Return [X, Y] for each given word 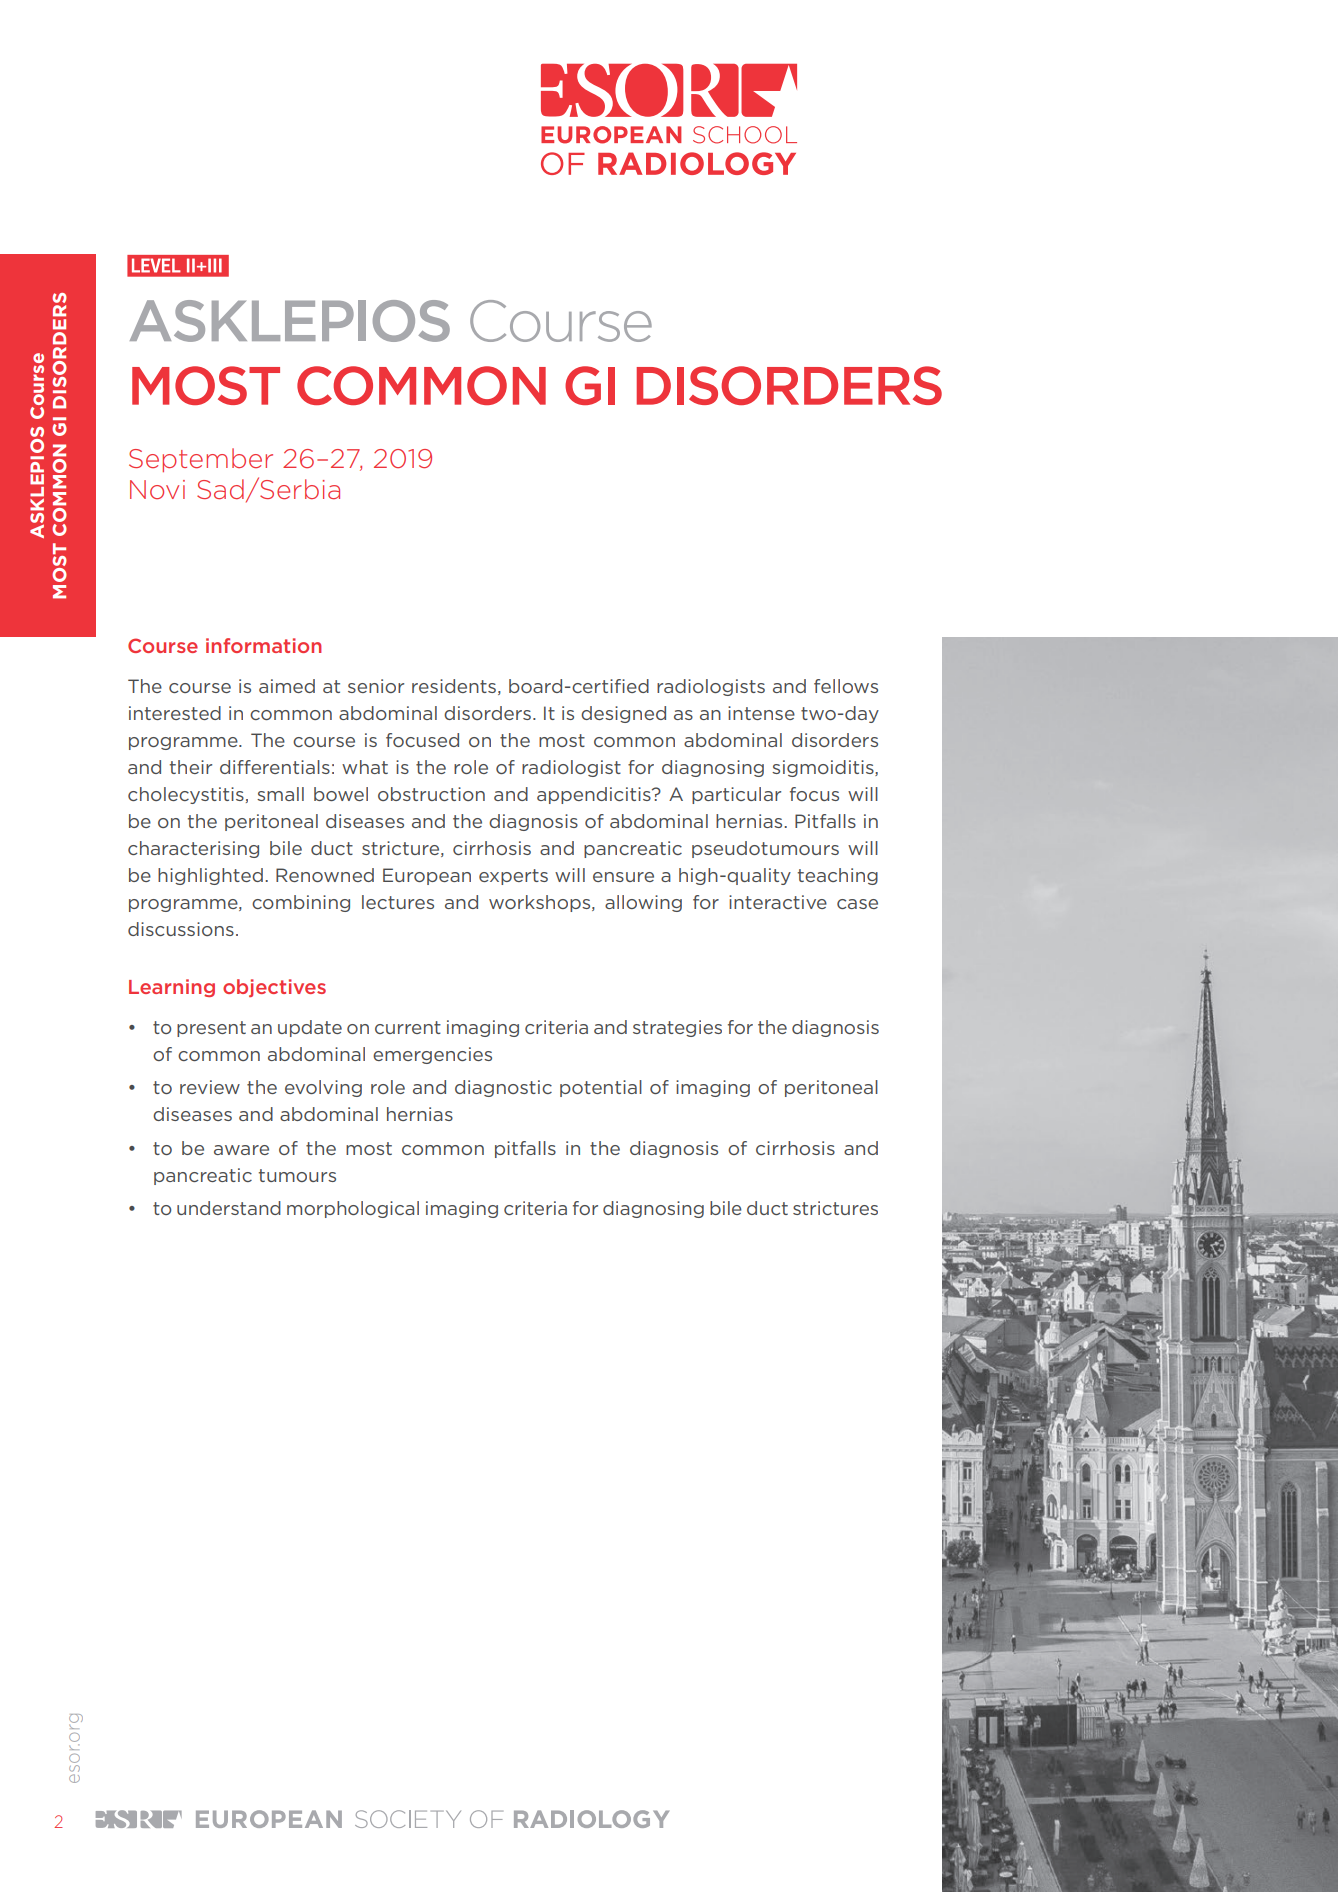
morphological [353, 1209]
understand [229, 1208]
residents [454, 686]
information [264, 645]
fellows [846, 686]
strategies [677, 1028]
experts [513, 877]
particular [736, 795]
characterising [193, 849]
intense [761, 713]
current [408, 1027]
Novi [157, 489]
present [211, 1029]
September [201, 460]
